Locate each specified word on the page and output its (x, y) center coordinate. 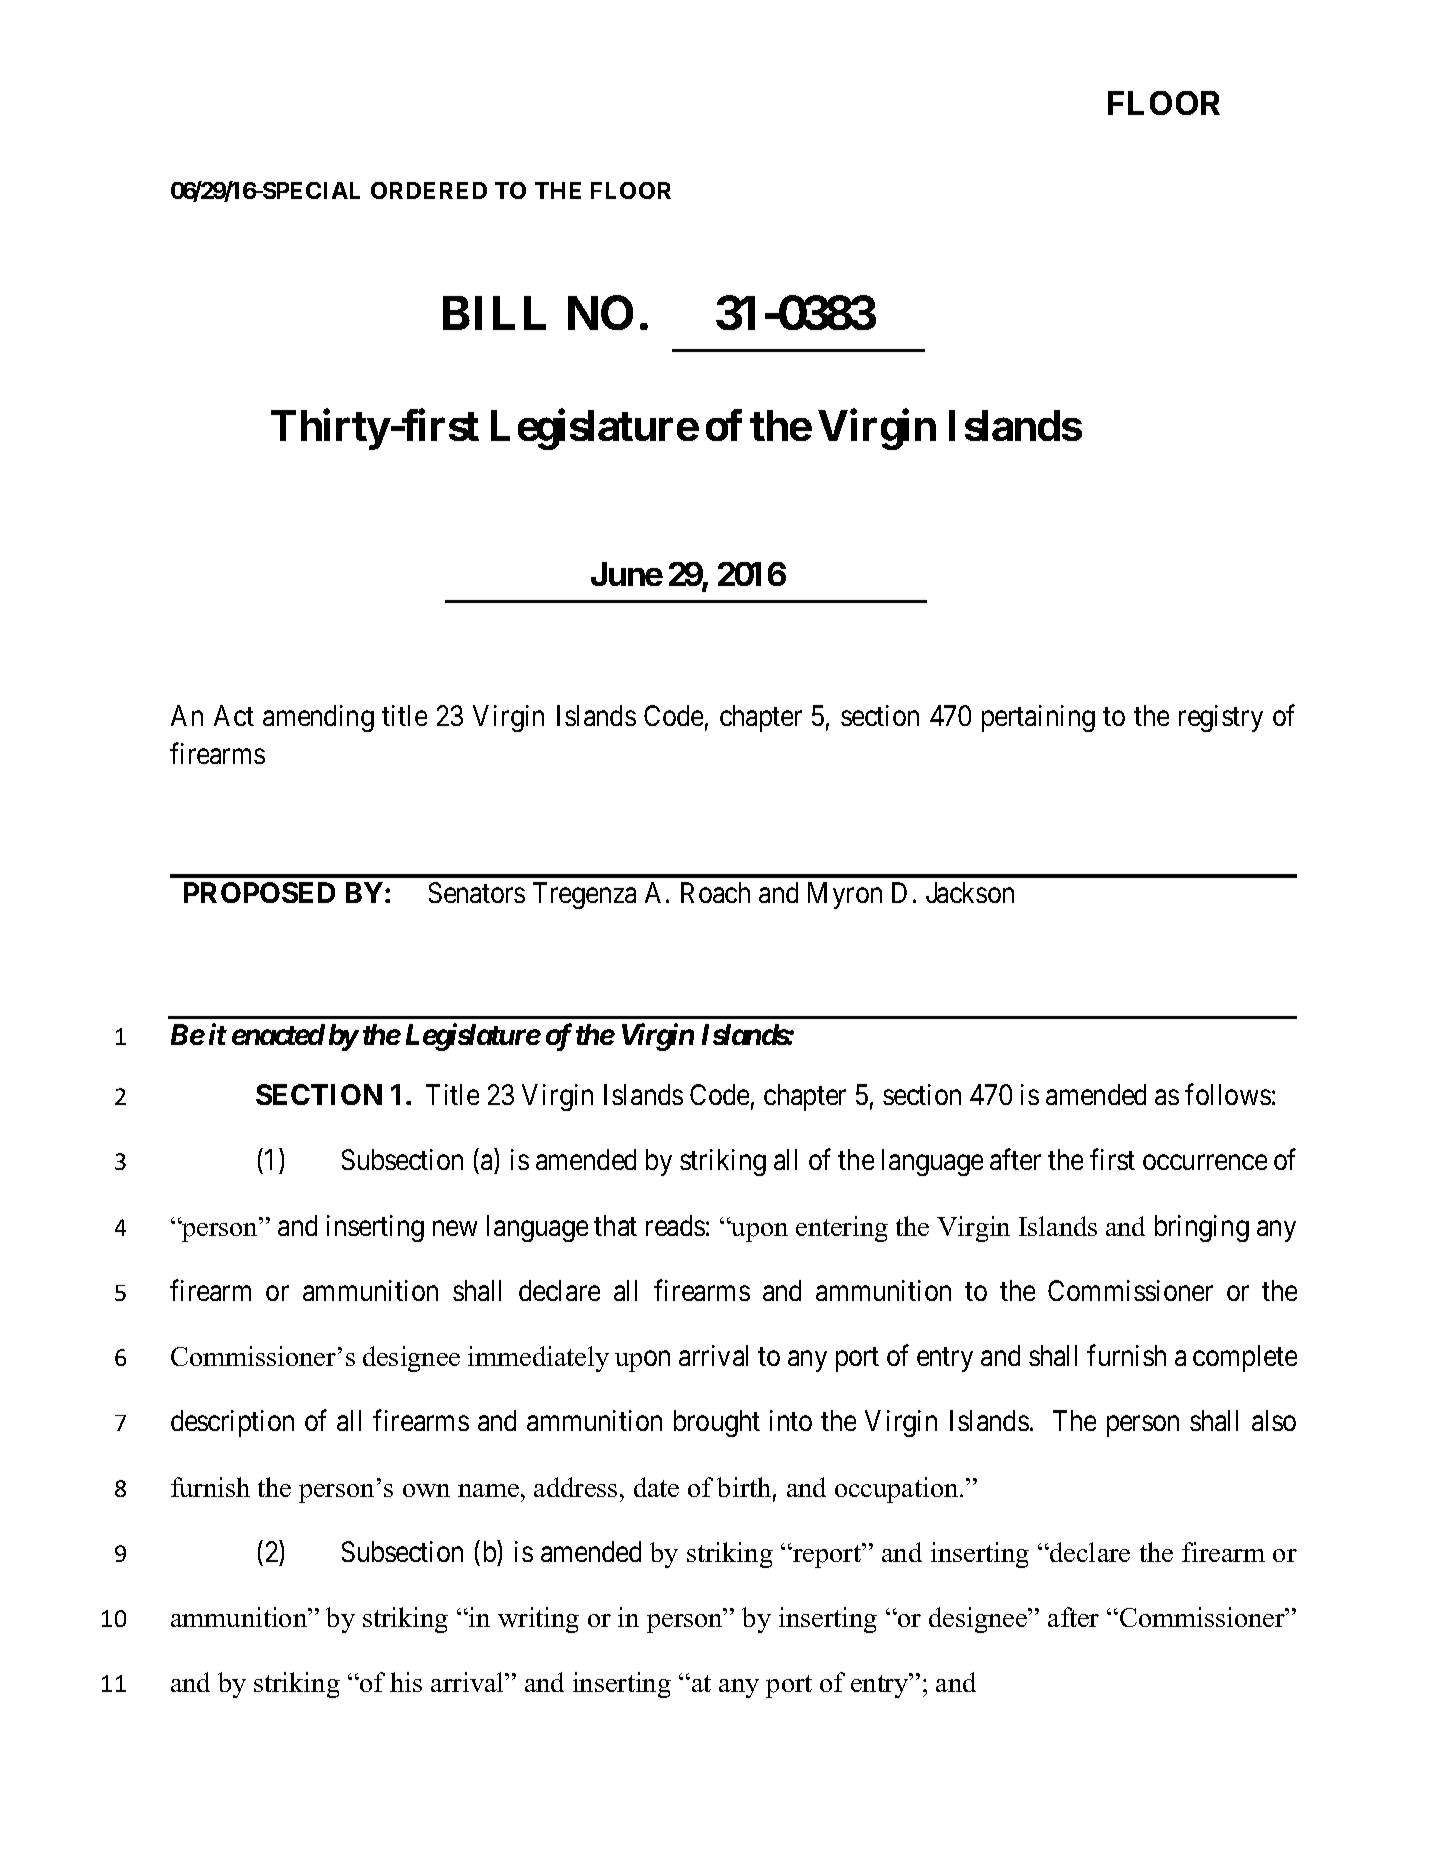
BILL (494, 313)
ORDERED (429, 190)
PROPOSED (259, 892)
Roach (715, 892)
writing (538, 1620)
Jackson (970, 892)
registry (1221, 718)
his (406, 1682)
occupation (898, 1490)
